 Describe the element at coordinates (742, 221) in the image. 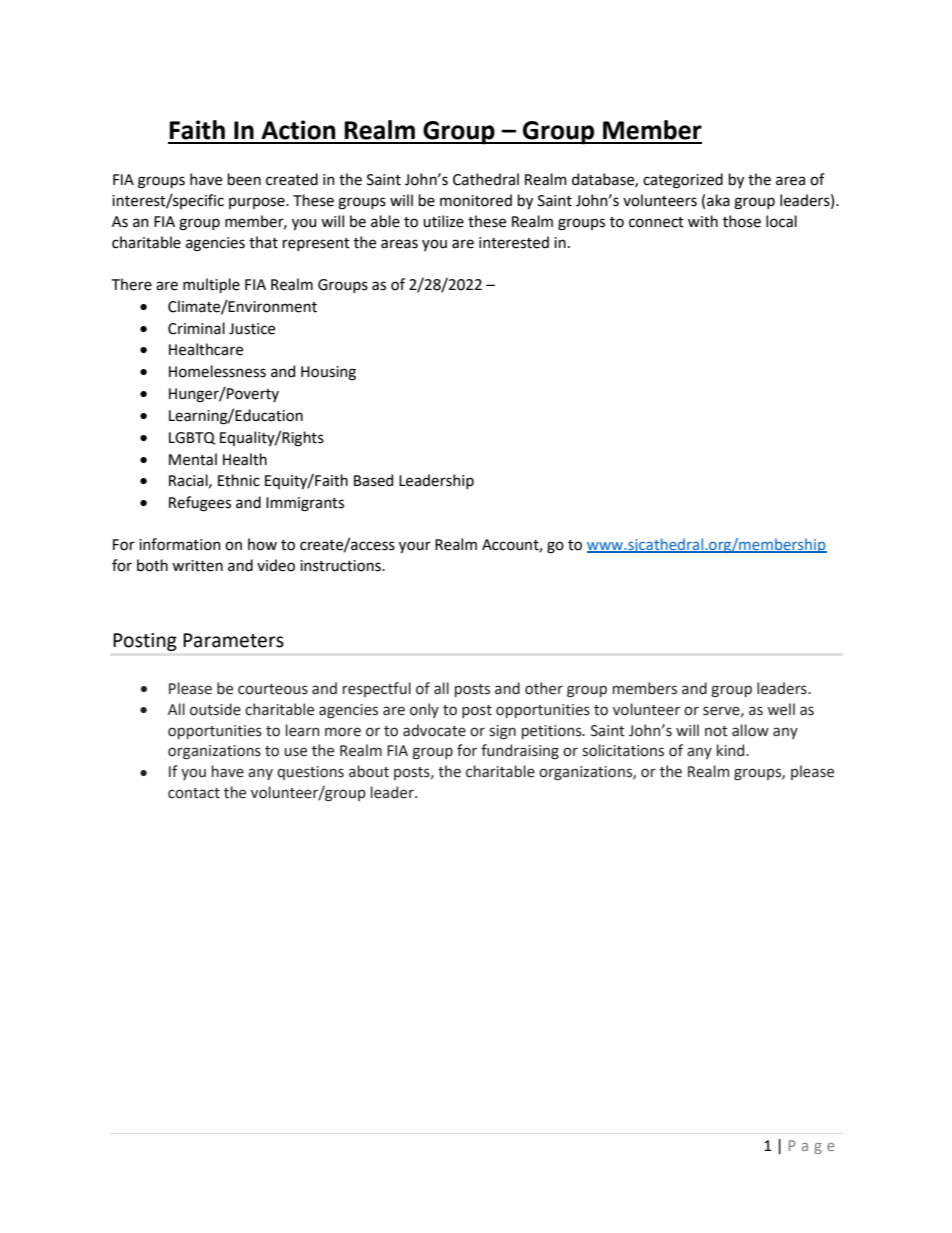

I see `those` at that location.
